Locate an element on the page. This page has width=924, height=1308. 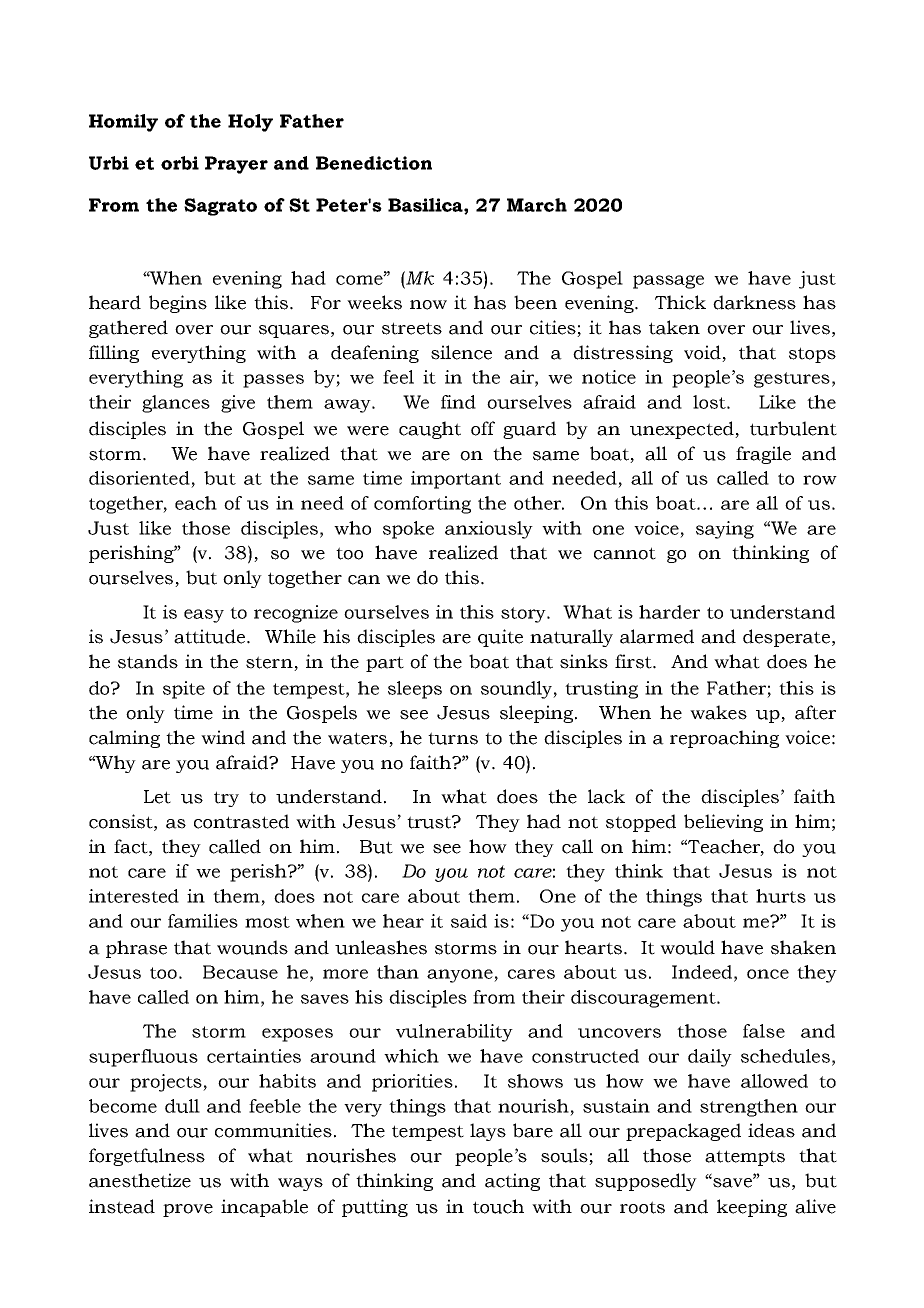
wakes is located at coordinates (718, 712).
